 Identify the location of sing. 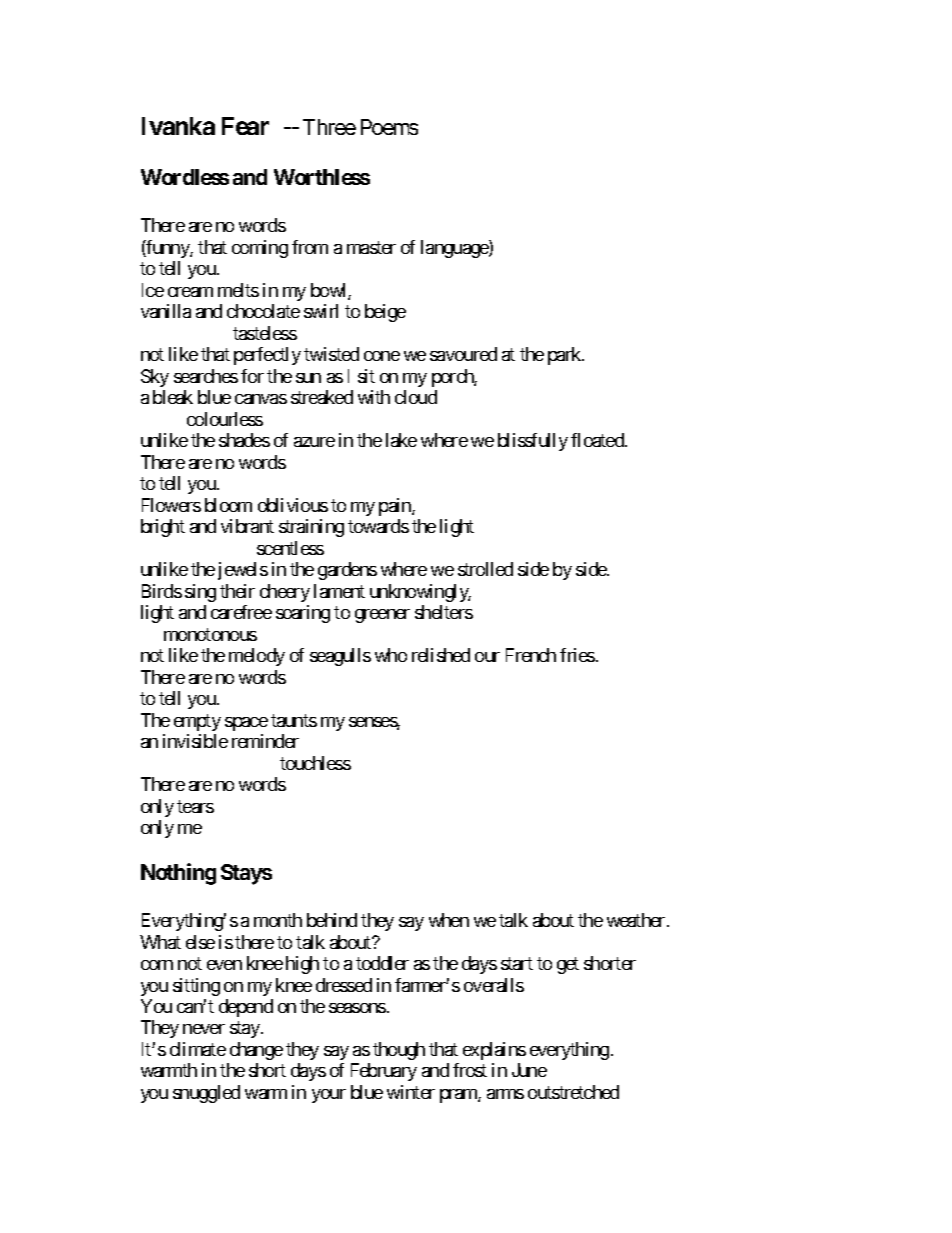
(200, 593).
